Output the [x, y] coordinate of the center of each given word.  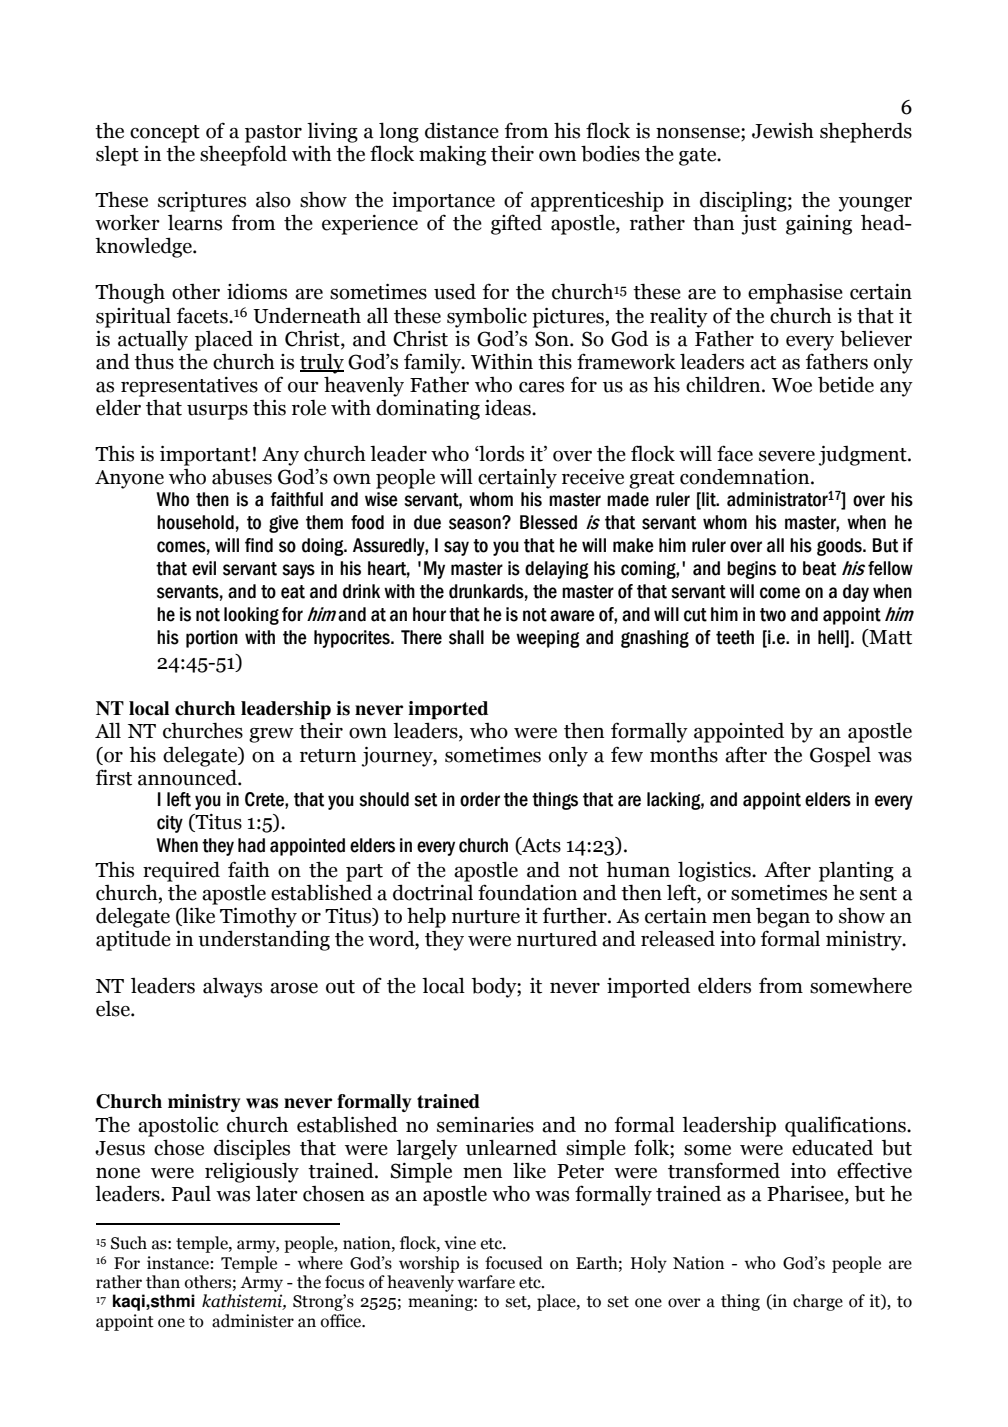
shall [466, 637]
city [170, 824]
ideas [509, 408]
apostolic [178, 1126]
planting [856, 871]
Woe [792, 385]
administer [253, 1321]
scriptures [202, 202]
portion [212, 639]
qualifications [846, 1126]
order [480, 799]
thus [154, 361]
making [452, 156]
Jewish [783, 131]
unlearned [511, 1147]
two [773, 615]
